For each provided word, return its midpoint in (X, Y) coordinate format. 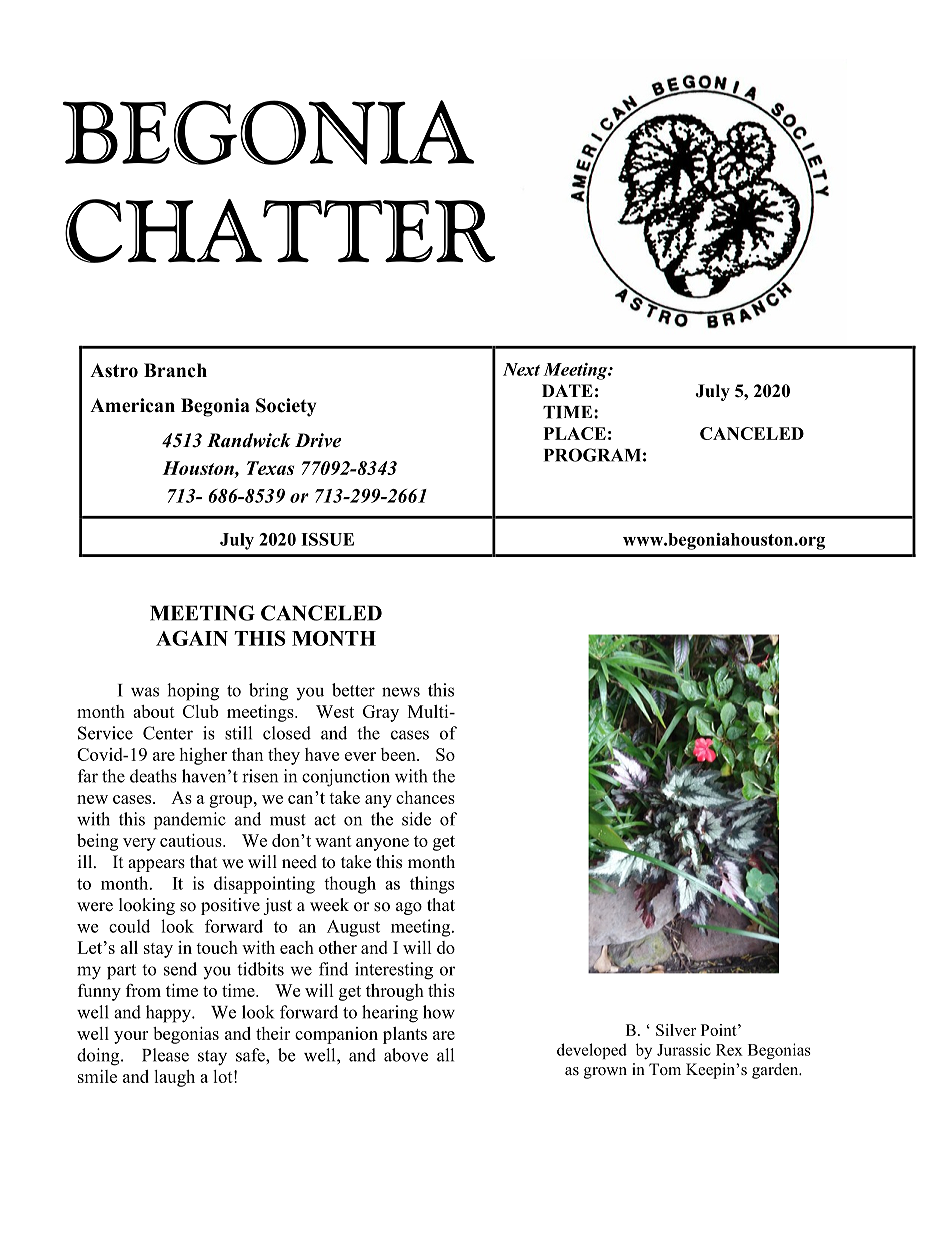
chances (425, 797)
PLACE (575, 433)
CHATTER (280, 231)
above (406, 1055)
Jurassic (684, 1049)
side (416, 819)
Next (521, 369)
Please (165, 1055)
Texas (270, 468)
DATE (567, 390)
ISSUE (327, 539)
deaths (153, 776)
